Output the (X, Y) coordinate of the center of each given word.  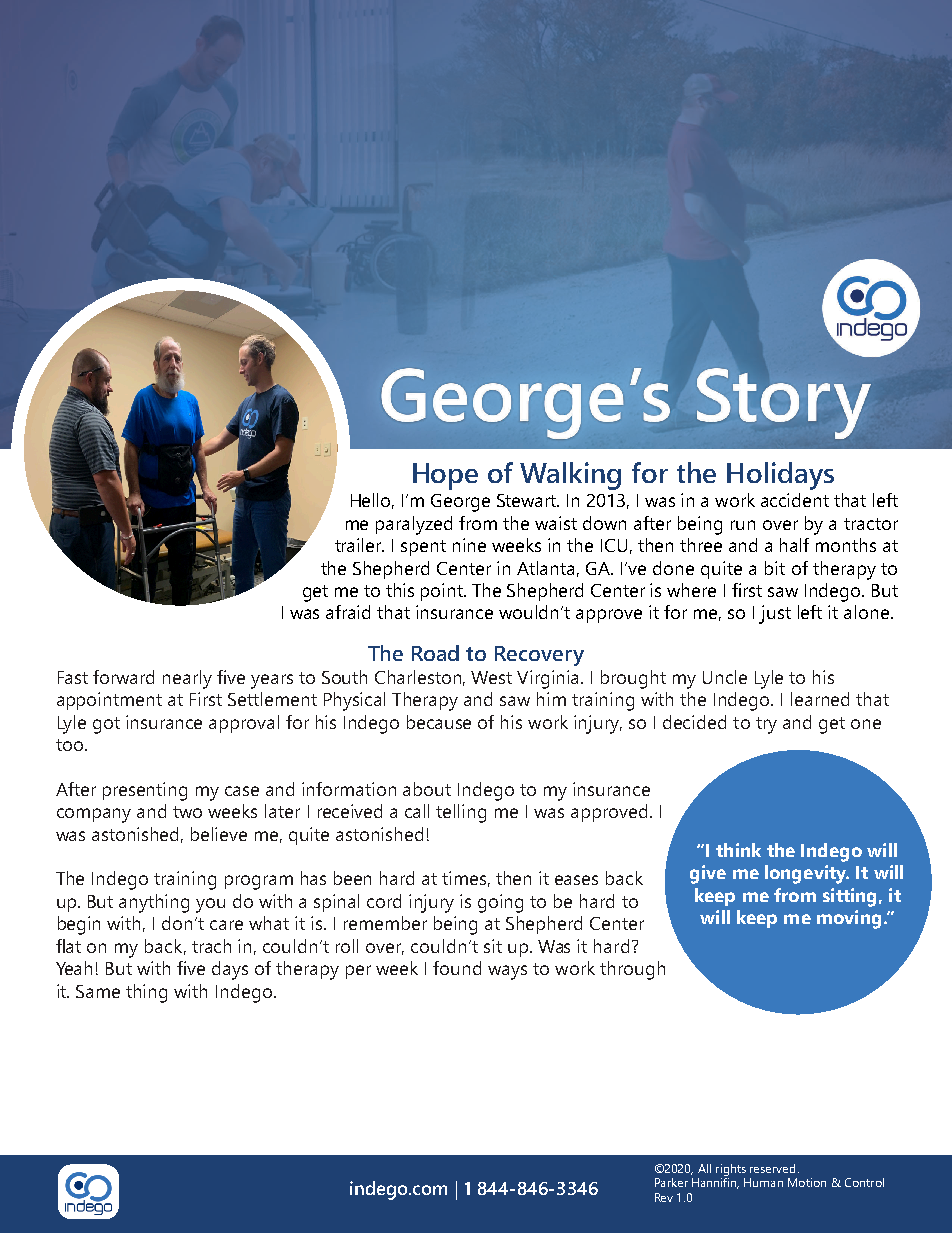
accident (795, 500)
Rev (664, 1197)
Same (98, 991)
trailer (359, 545)
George (460, 503)
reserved (772, 1168)
